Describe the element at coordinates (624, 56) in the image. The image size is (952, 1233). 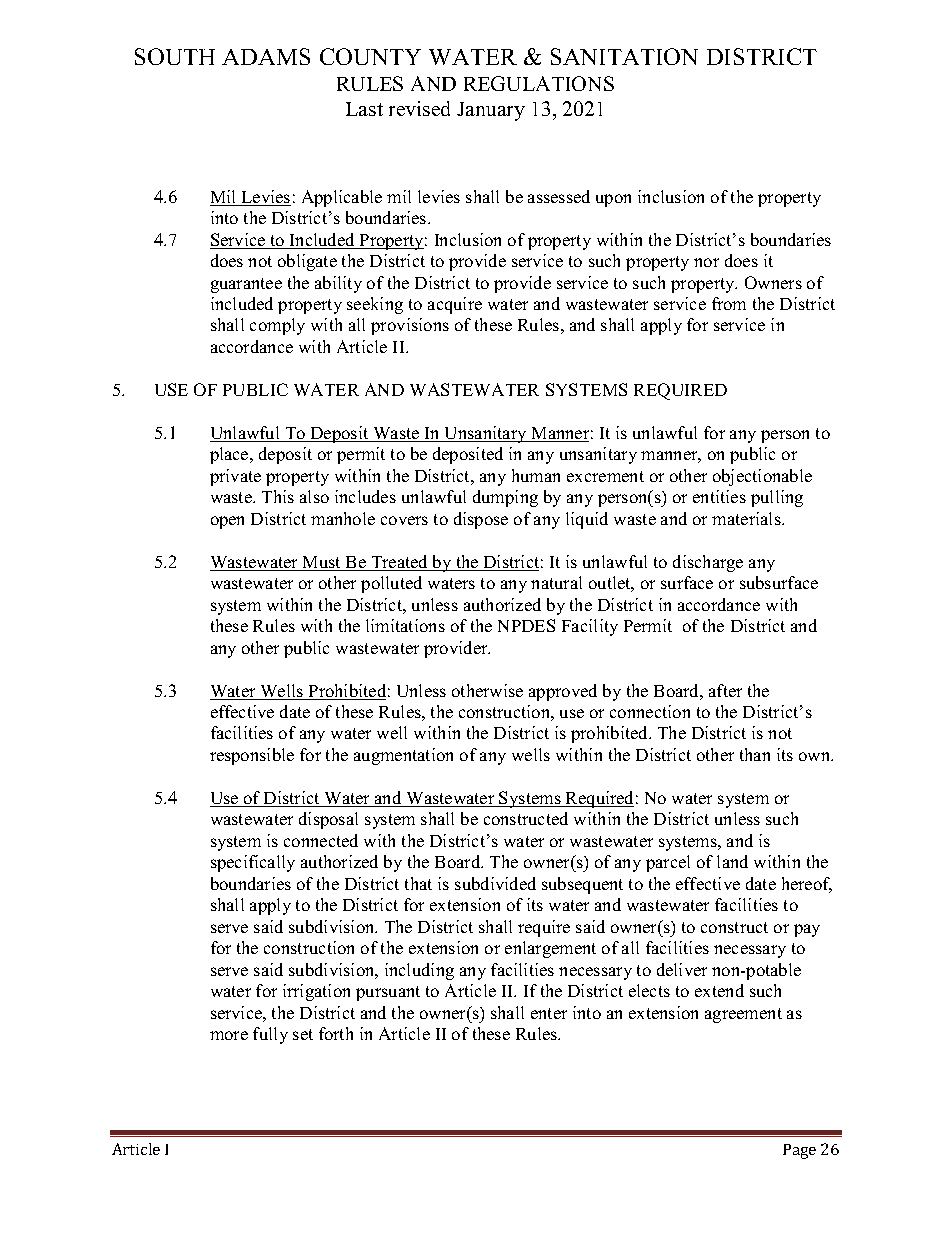
I see `SANITATION` at that location.
